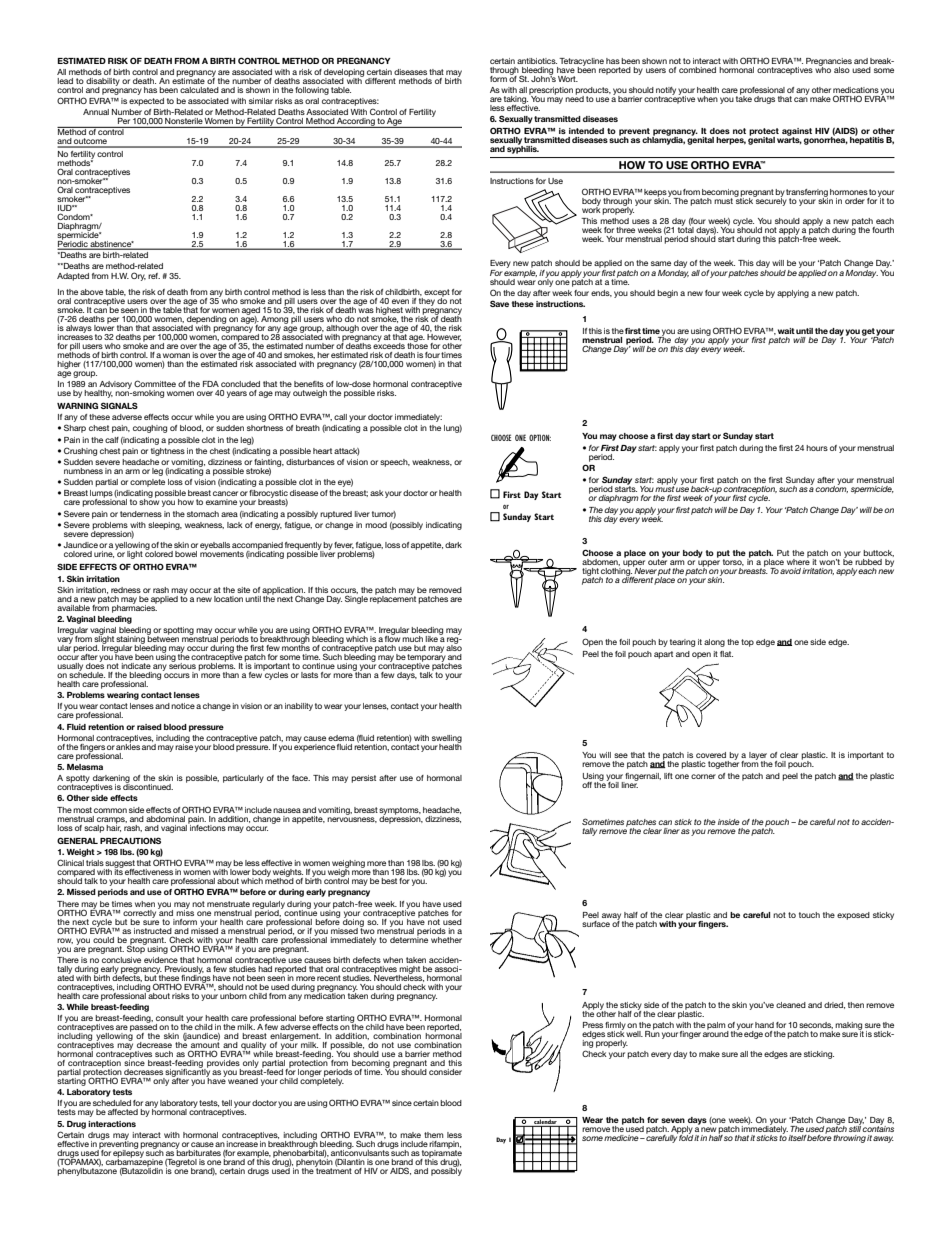  Describe the element at coordinates (123, 1112) in the screenshot. I see `affected` at that location.
